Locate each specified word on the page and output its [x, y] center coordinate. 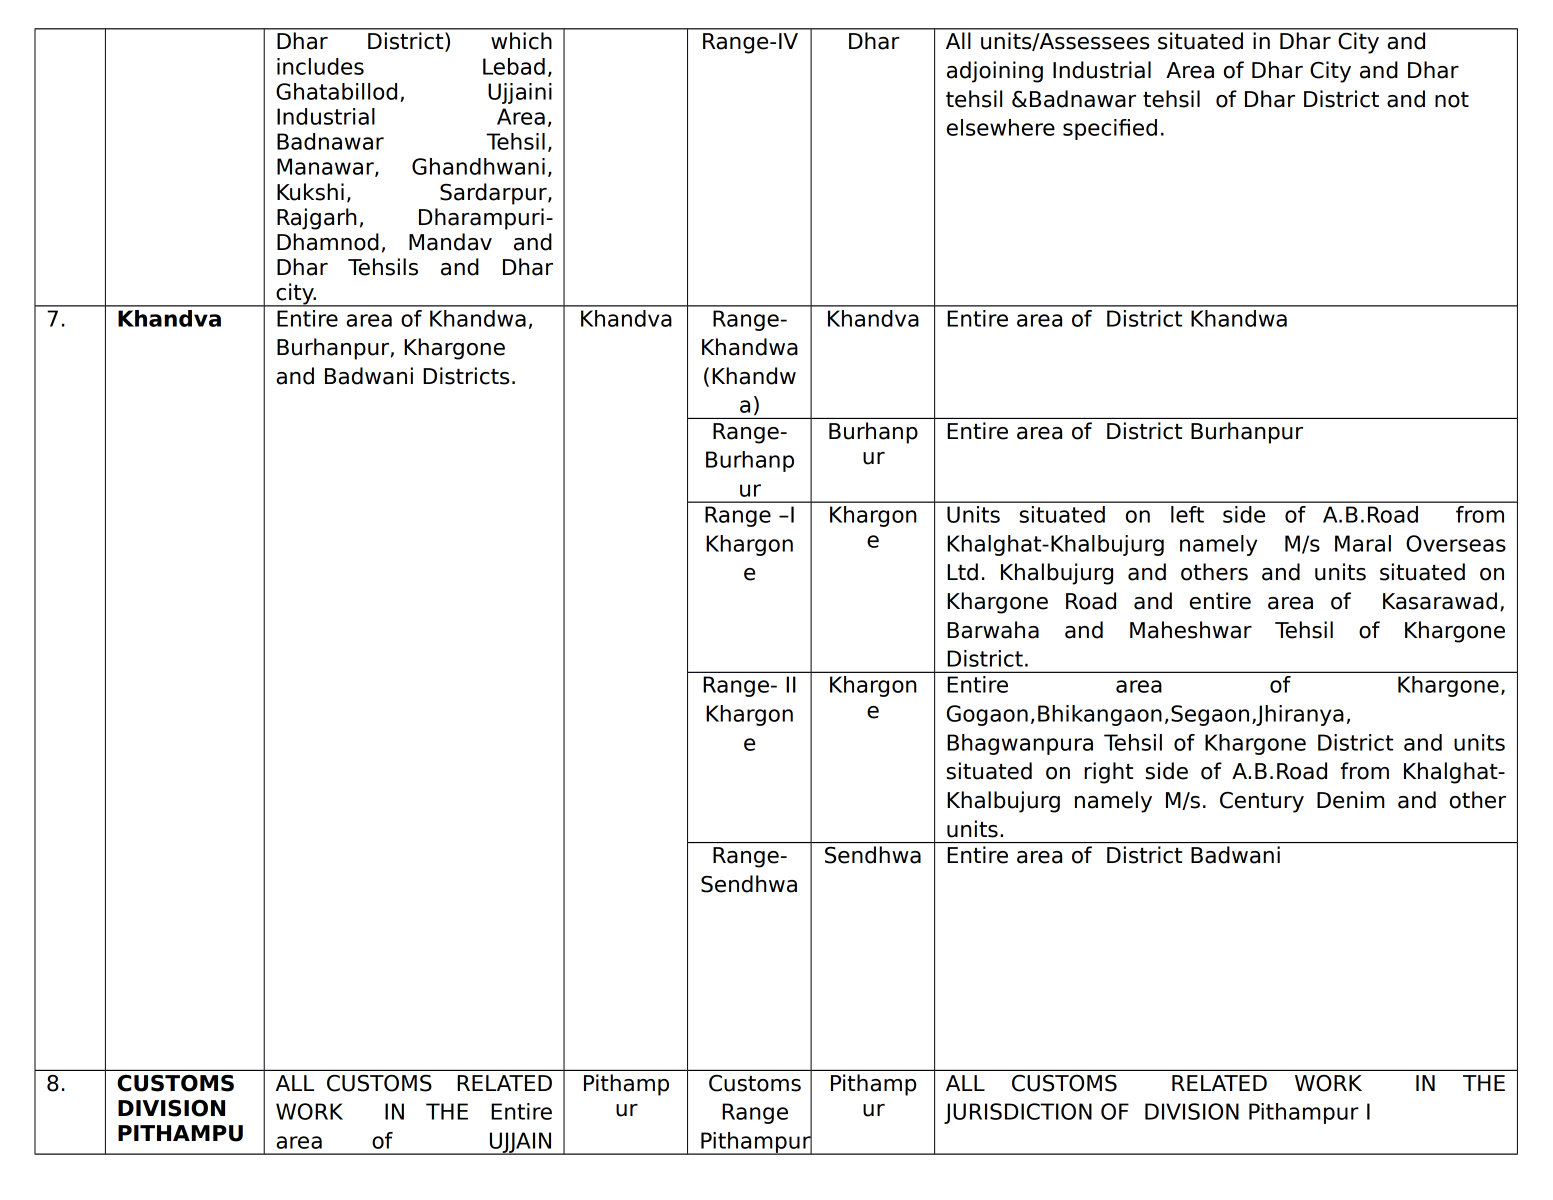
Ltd [962, 572]
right [1108, 773]
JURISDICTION [1018, 1113]
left [1187, 514]
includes [320, 66]
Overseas [1456, 543]
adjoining [995, 72]
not [1452, 100]
